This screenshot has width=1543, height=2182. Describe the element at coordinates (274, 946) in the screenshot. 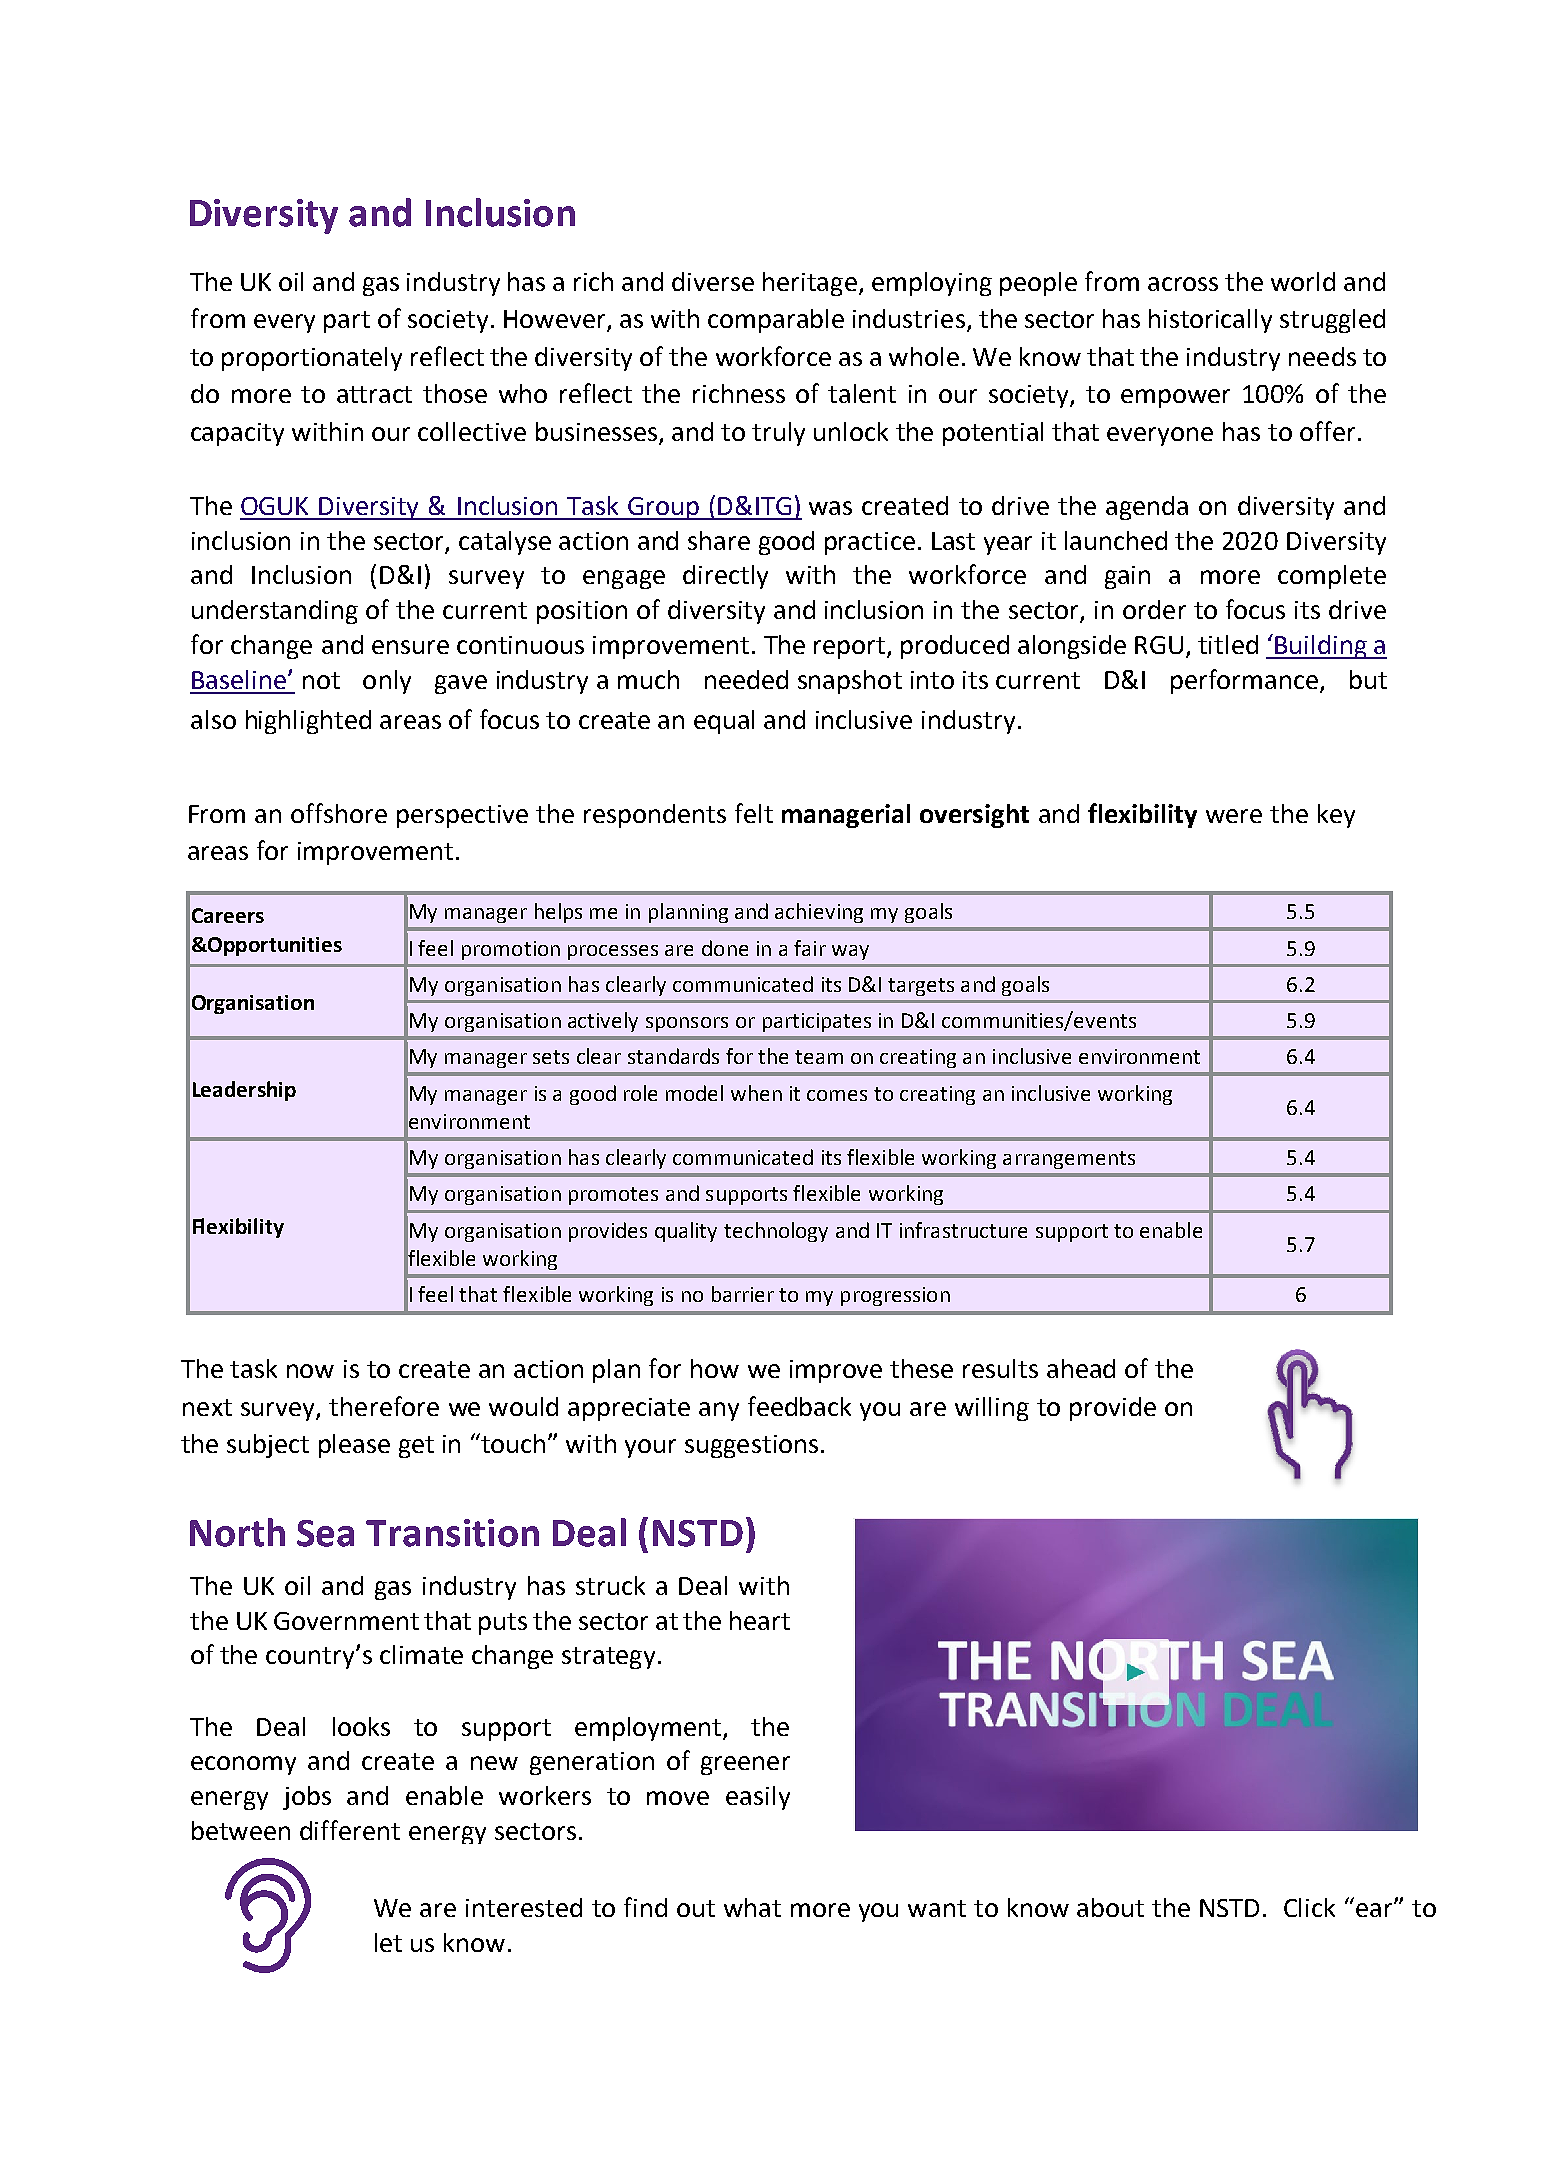

I see `Opportunities` at that location.
